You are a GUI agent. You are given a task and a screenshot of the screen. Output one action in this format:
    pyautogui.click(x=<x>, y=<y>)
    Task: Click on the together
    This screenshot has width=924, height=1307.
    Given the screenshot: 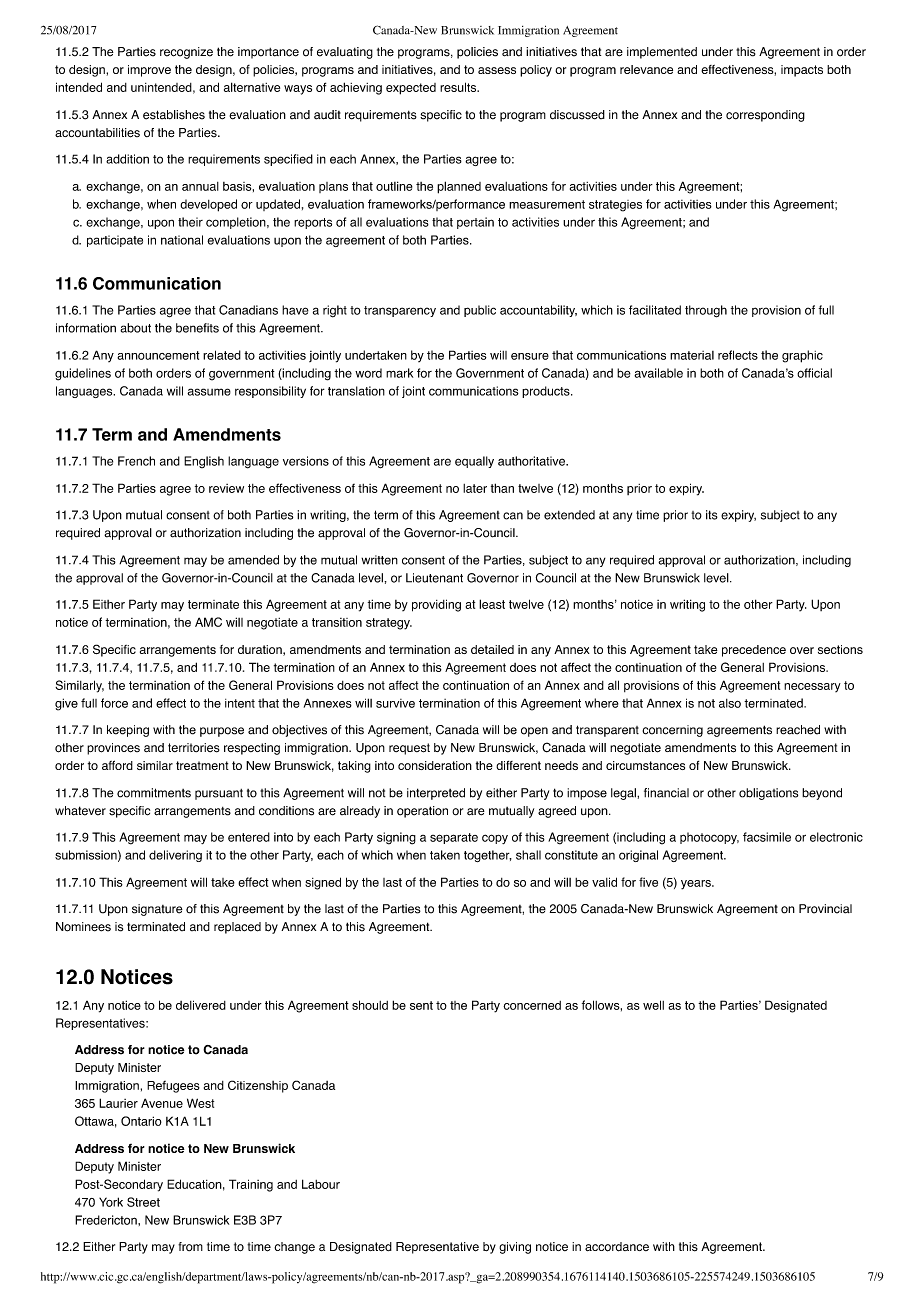 What is the action you would take?
    pyautogui.click(x=488, y=856)
